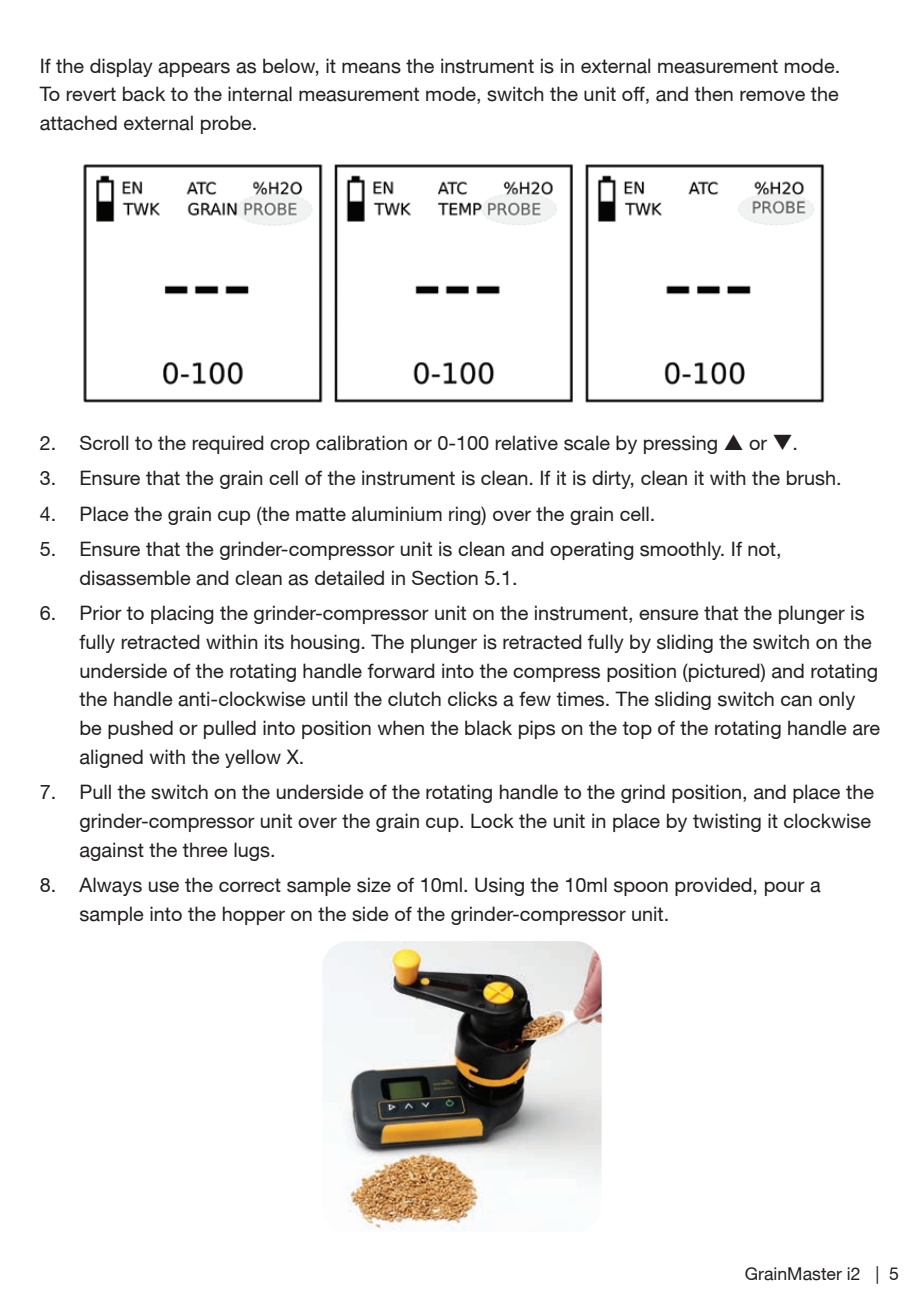 The image size is (924, 1303). I want to click on means, so click(371, 68).
